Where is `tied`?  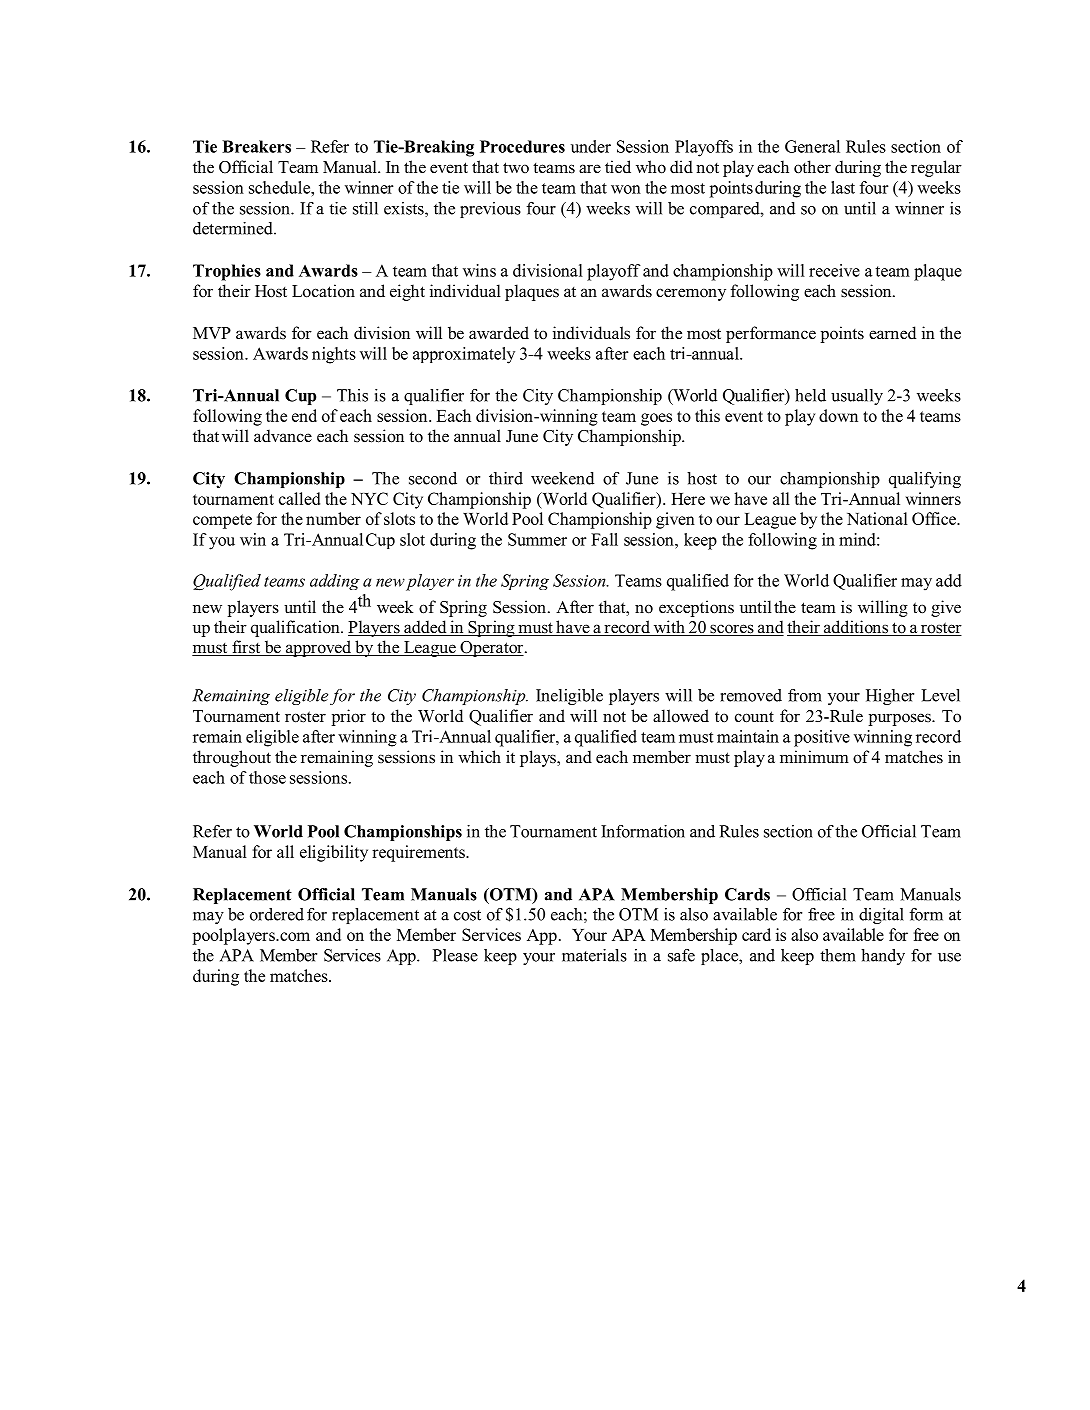
tied is located at coordinates (618, 167).
